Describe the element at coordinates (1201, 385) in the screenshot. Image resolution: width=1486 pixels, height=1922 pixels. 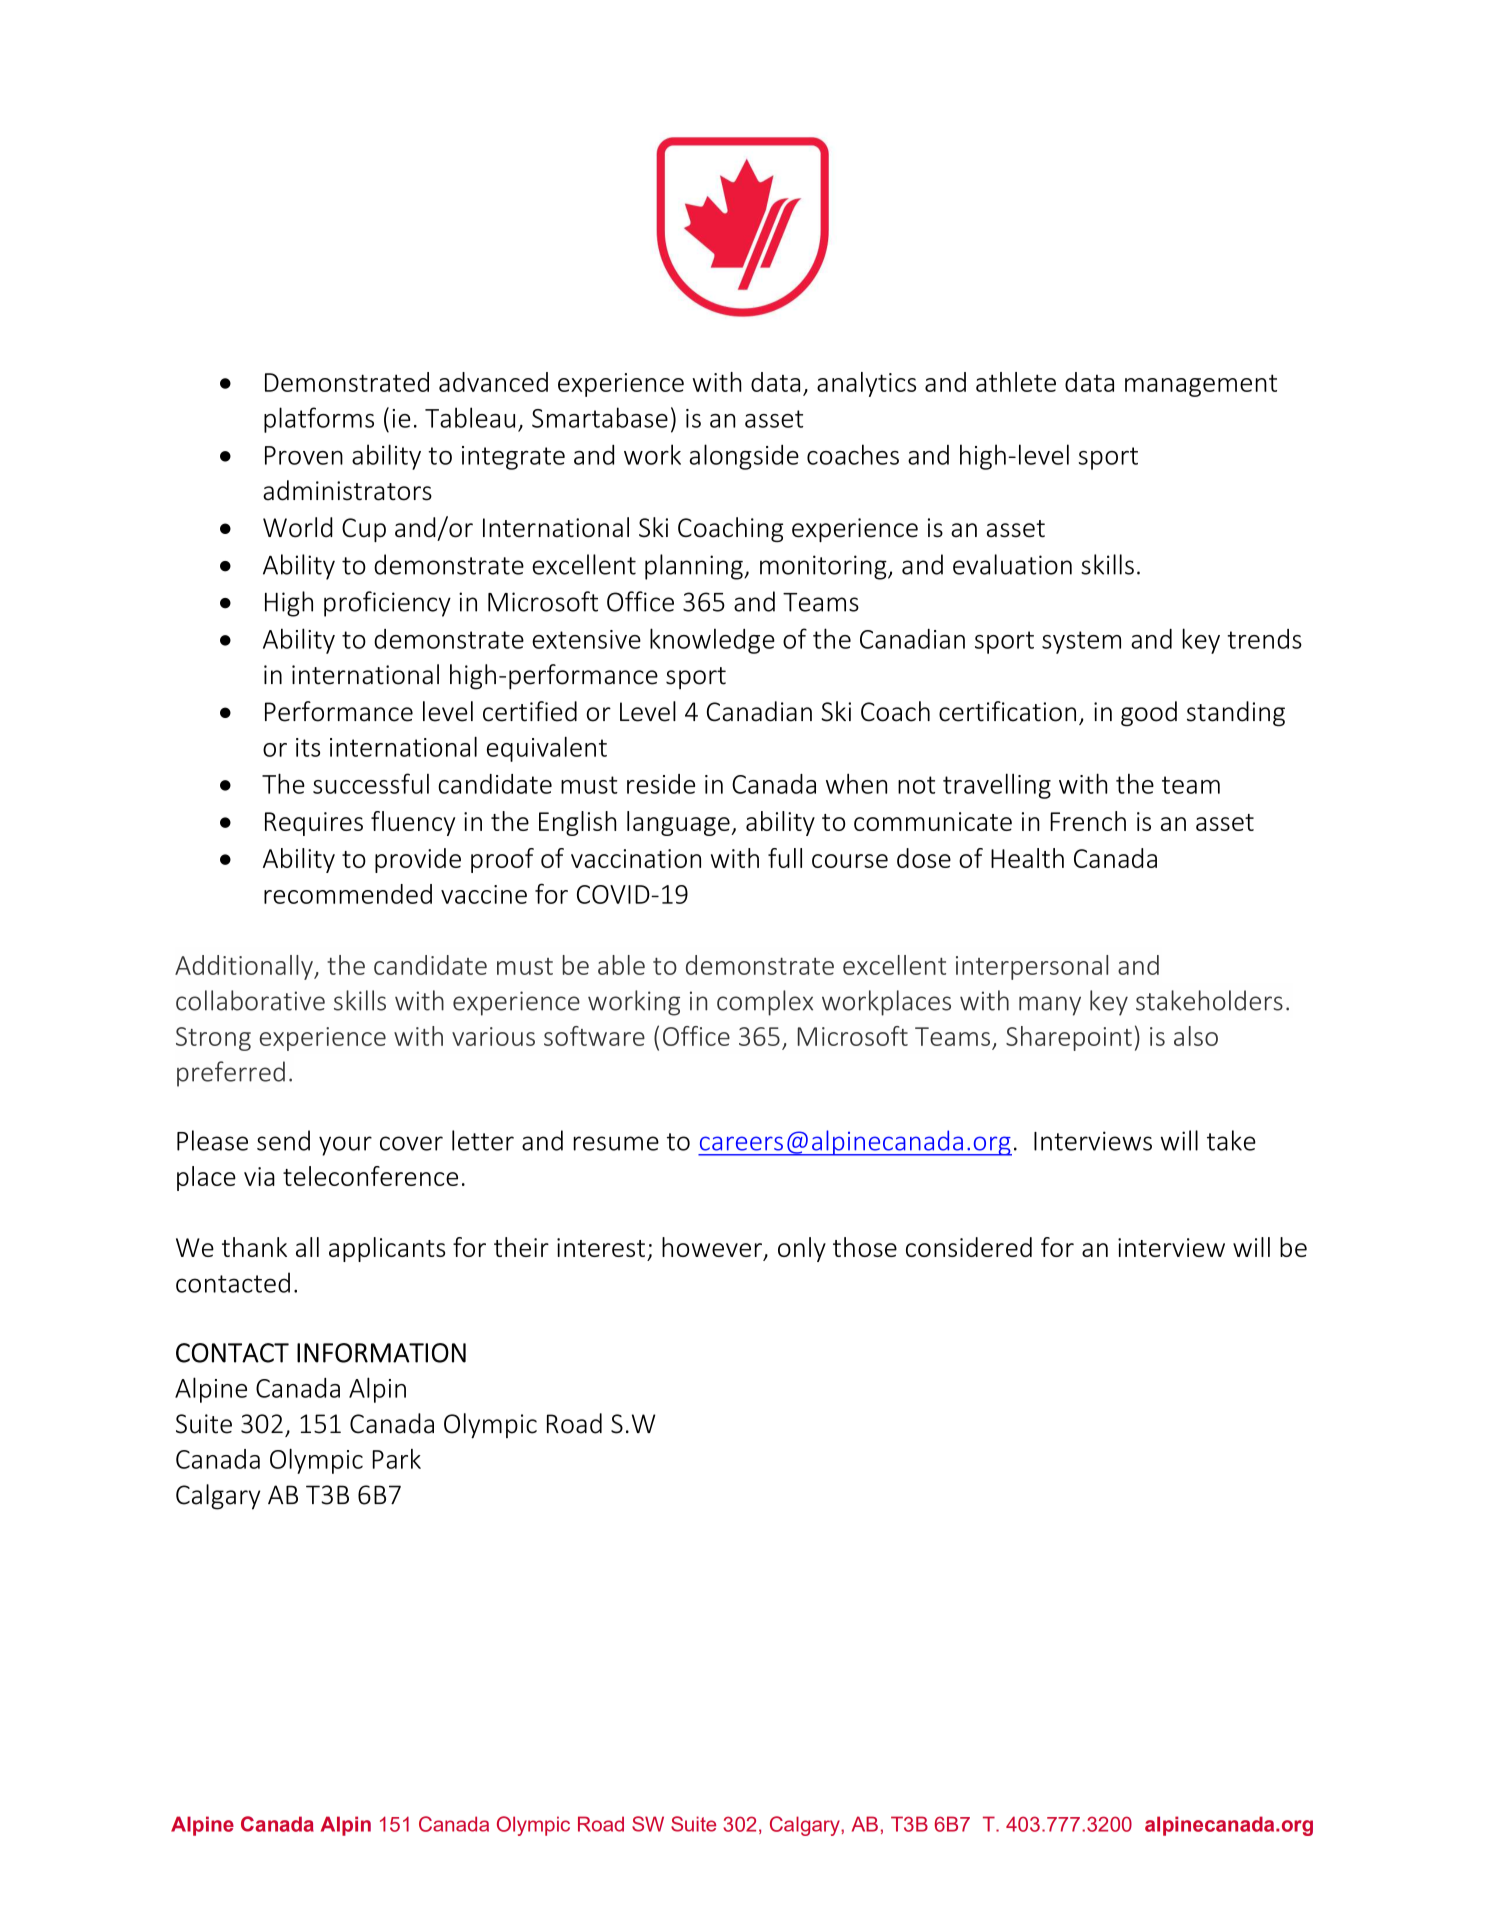
I see `management` at that location.
